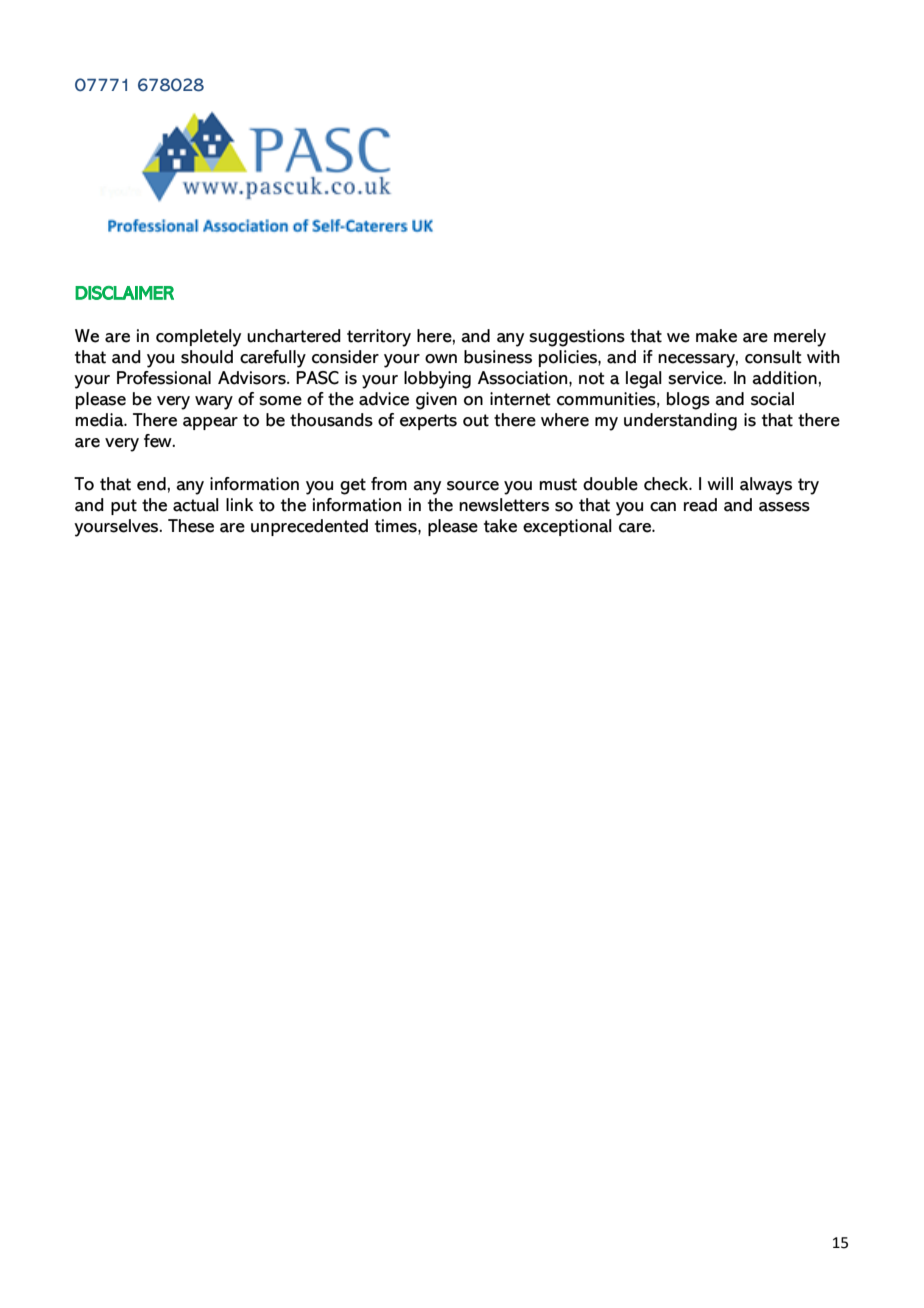  I want to click on should, so click(207, 357).
